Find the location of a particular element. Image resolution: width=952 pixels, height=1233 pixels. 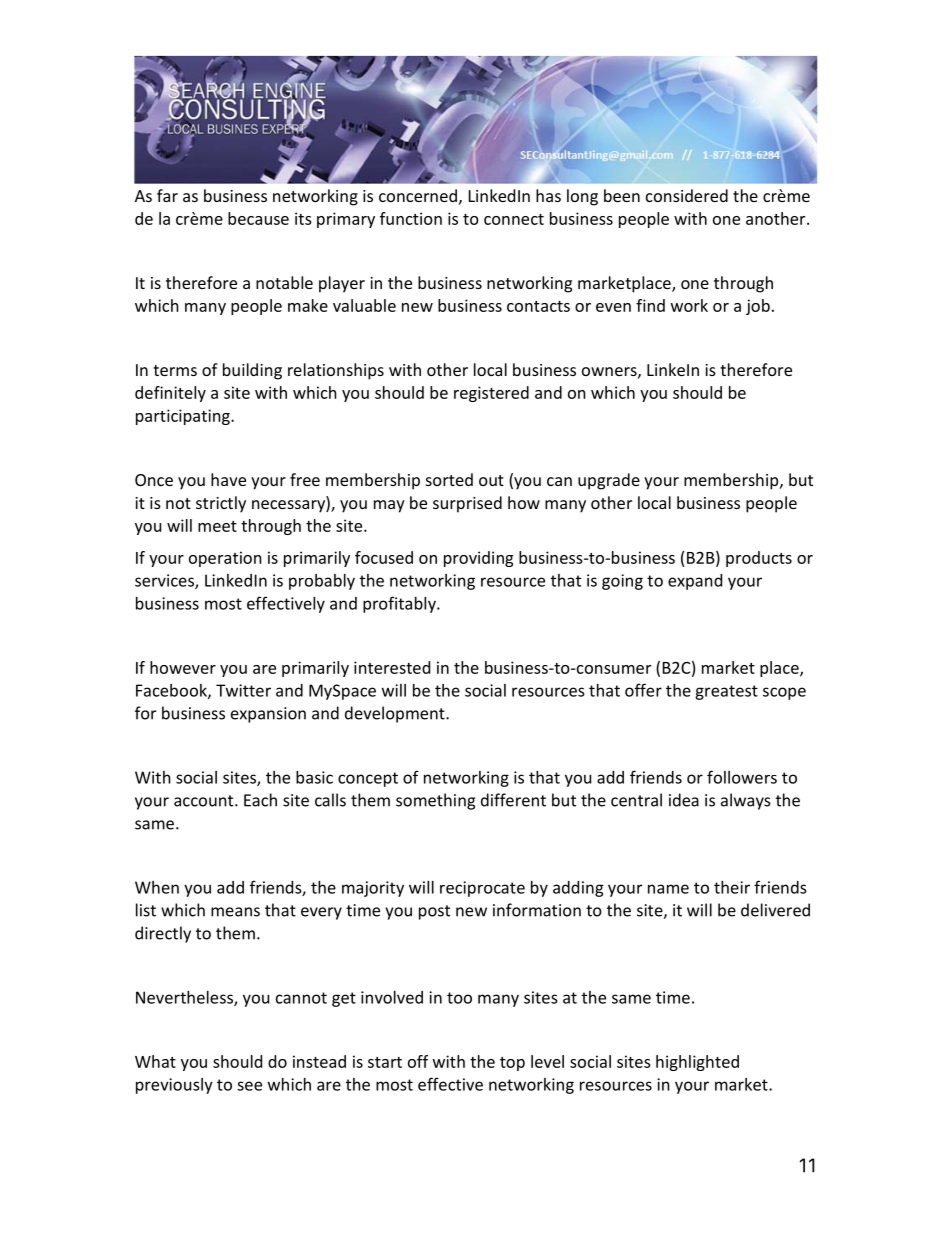

however is located at coordinates (183, 667).
